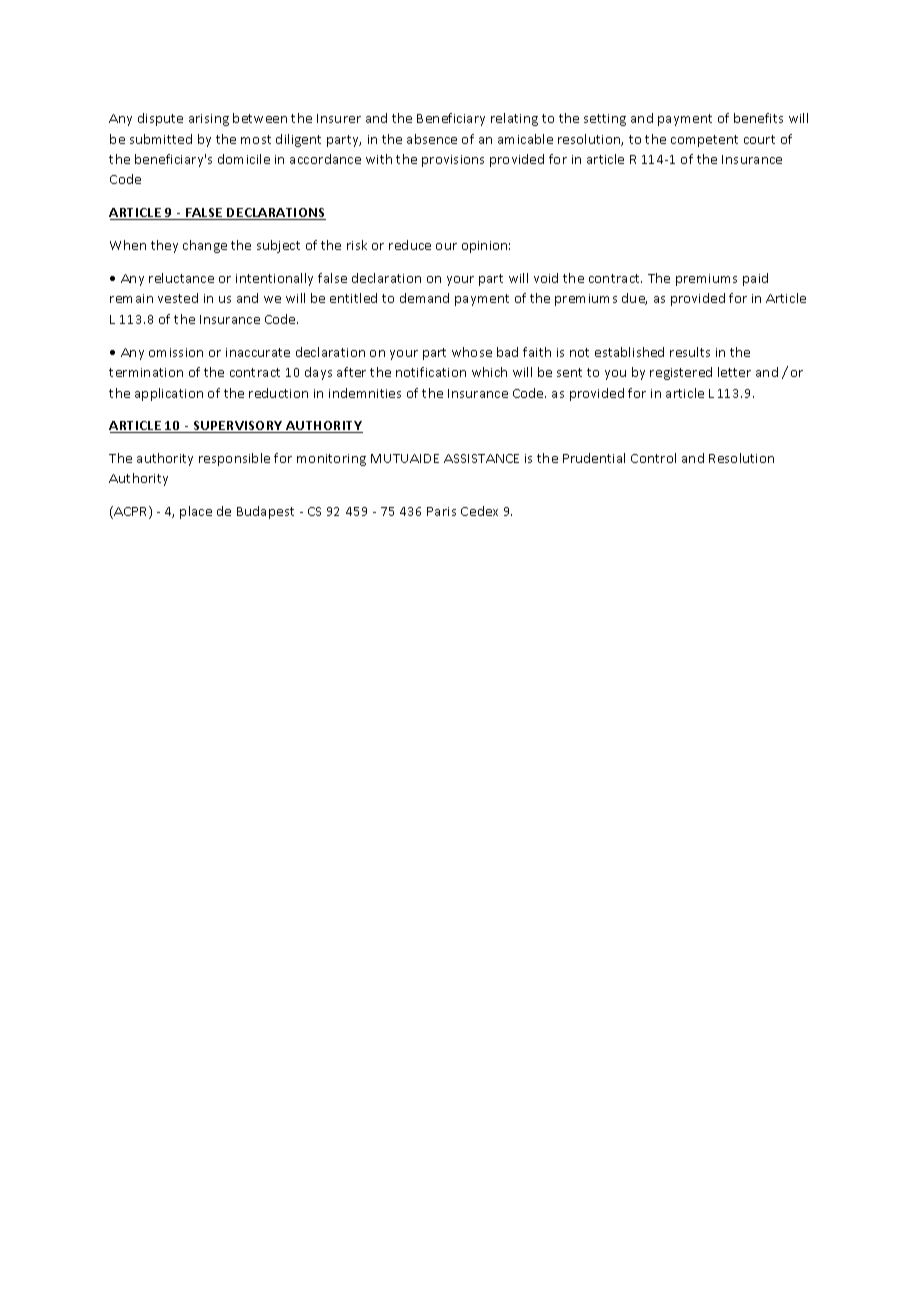 The width and height of the screenshot is (924, 1307). Describe the element at coordinates (196, 512) in the screenshot. I see `place` at that location.
